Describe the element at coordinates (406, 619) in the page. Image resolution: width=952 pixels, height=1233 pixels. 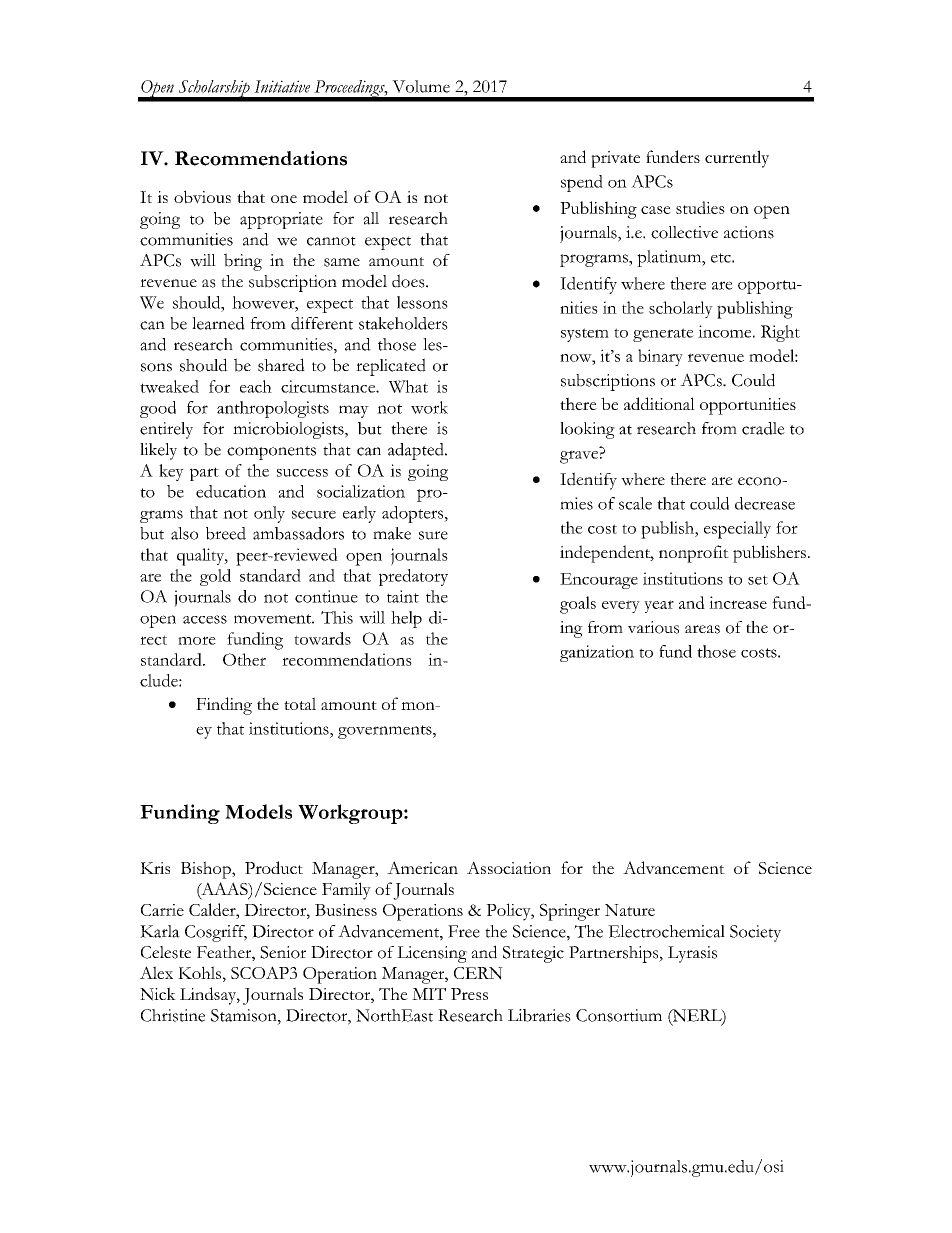
I see `help` at that location.
